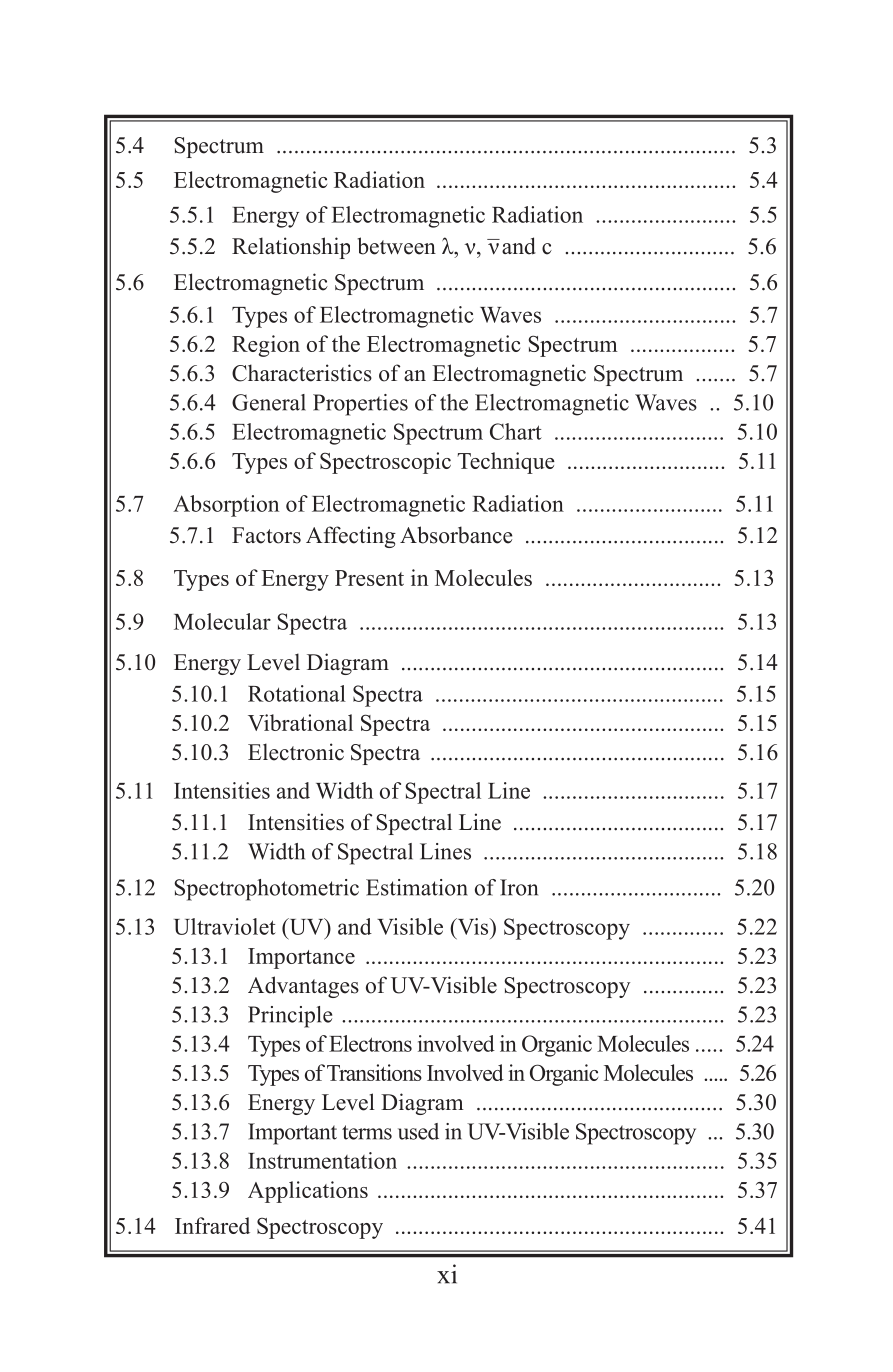  What do you see at coordinates (418, 1131) in the page?
I see `used` at bounding box center [418, 1131].
